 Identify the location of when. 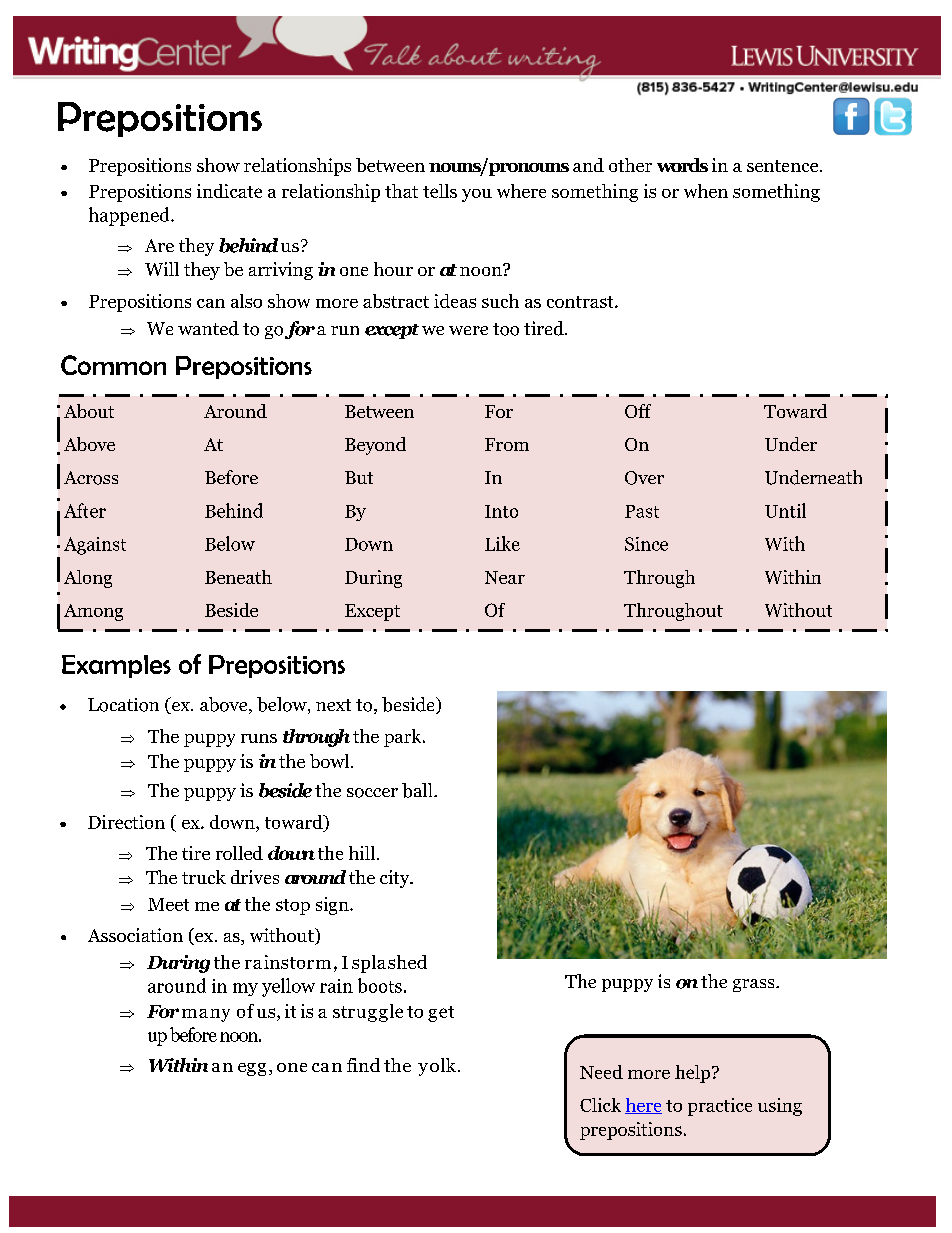
(706, 191).
